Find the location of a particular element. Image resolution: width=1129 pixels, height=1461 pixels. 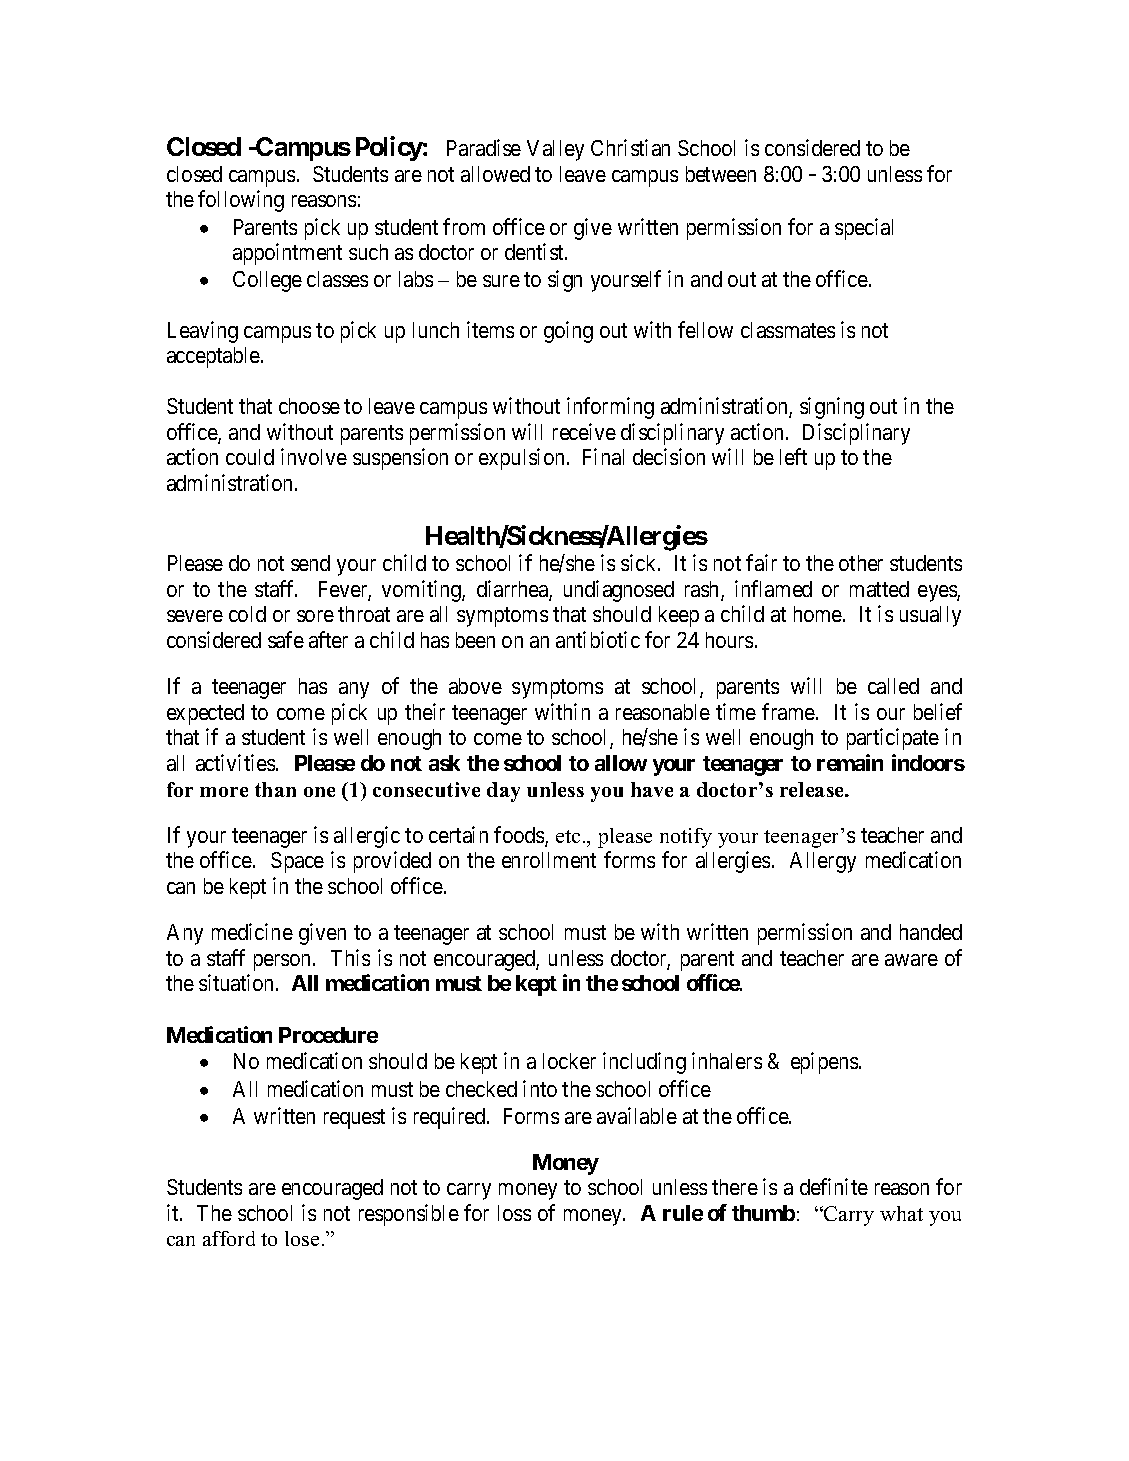

Final is located at coordinates (603, 456).
